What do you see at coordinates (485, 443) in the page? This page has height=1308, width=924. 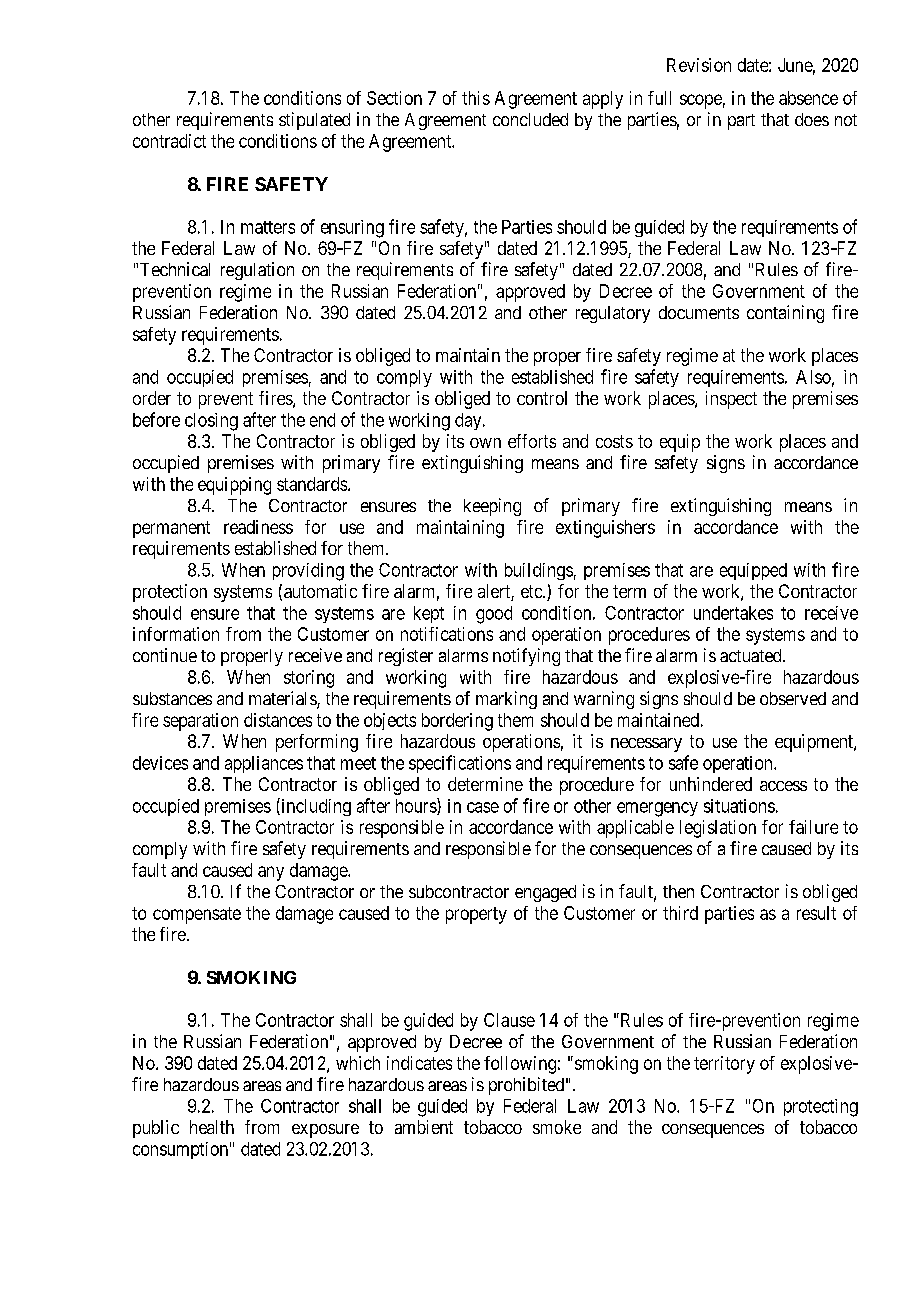 I see `own` at bounding box center [485, 443].
